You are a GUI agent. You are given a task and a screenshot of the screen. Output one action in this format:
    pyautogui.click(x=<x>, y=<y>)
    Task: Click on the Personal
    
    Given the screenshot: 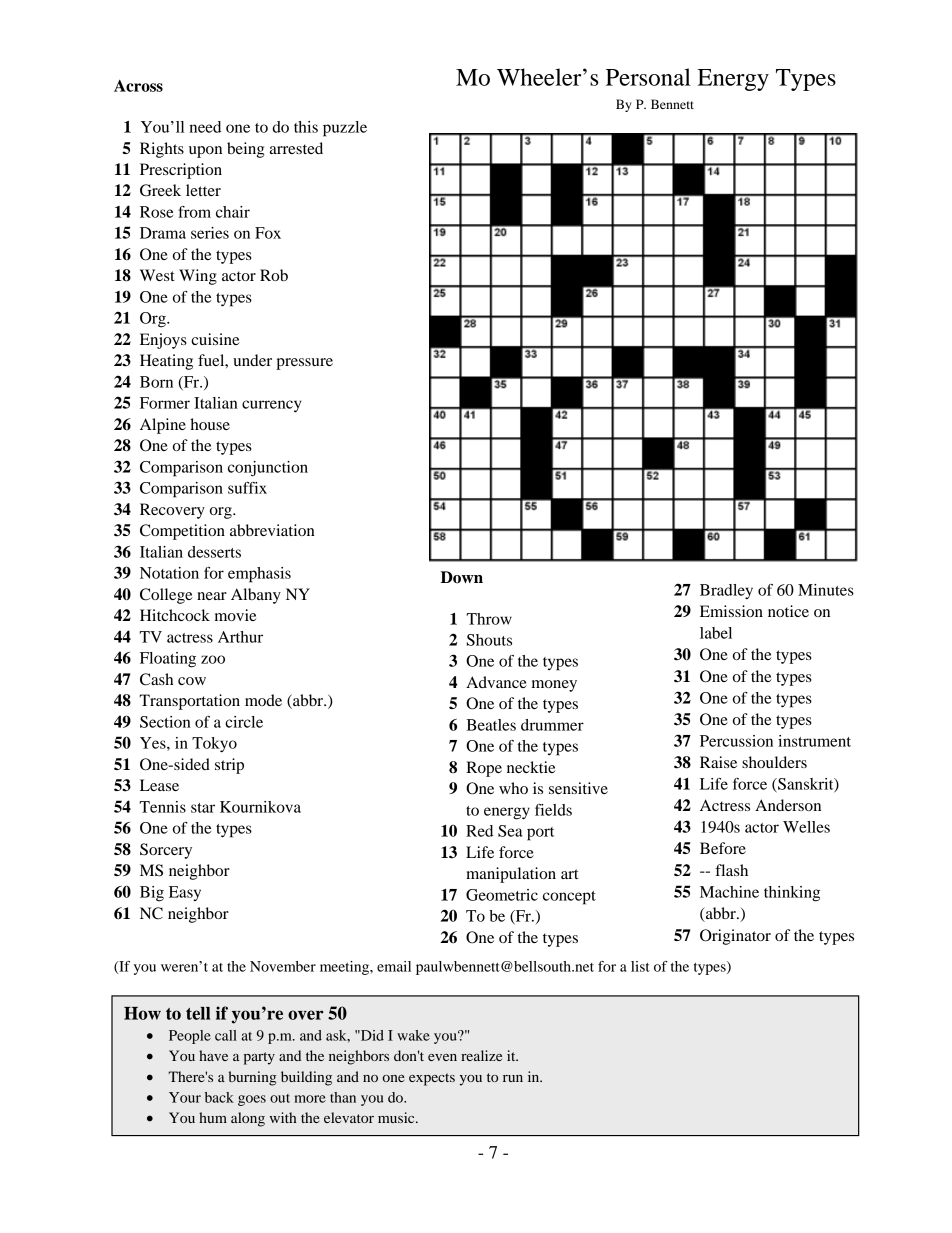 What is the action you would take?
    pyautogui.click(x=648, y=77)
